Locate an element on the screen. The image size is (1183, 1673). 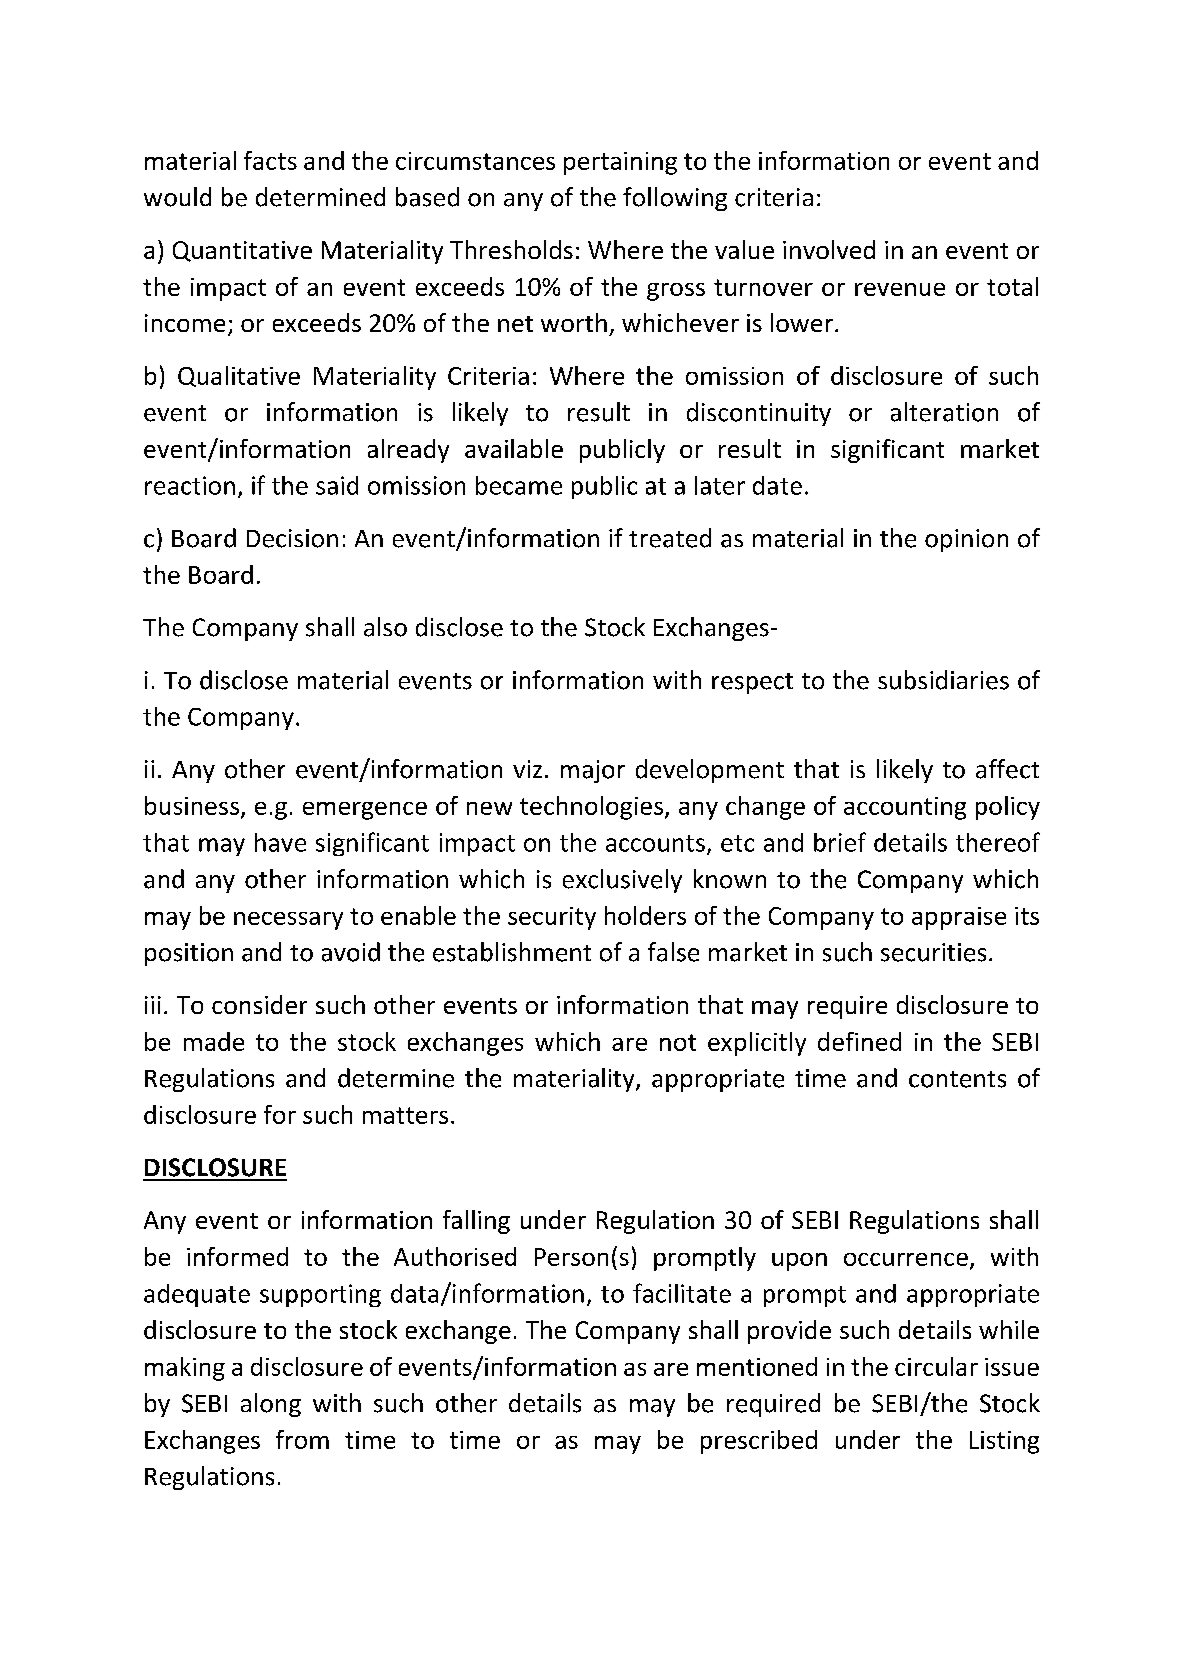
consider is located at coordinates (259, 1004).
